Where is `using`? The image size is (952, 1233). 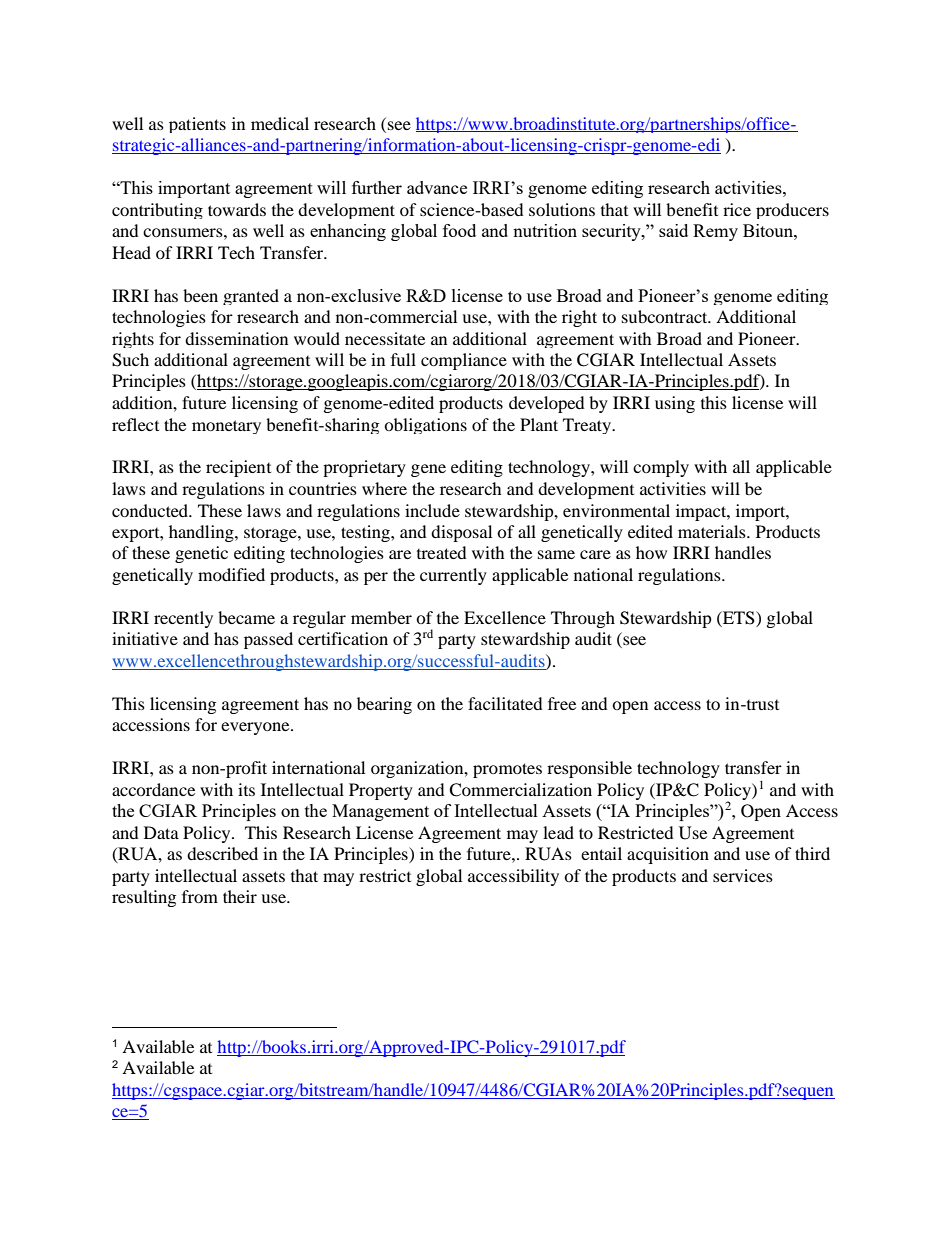
using is located at coordinates (675, 404).
